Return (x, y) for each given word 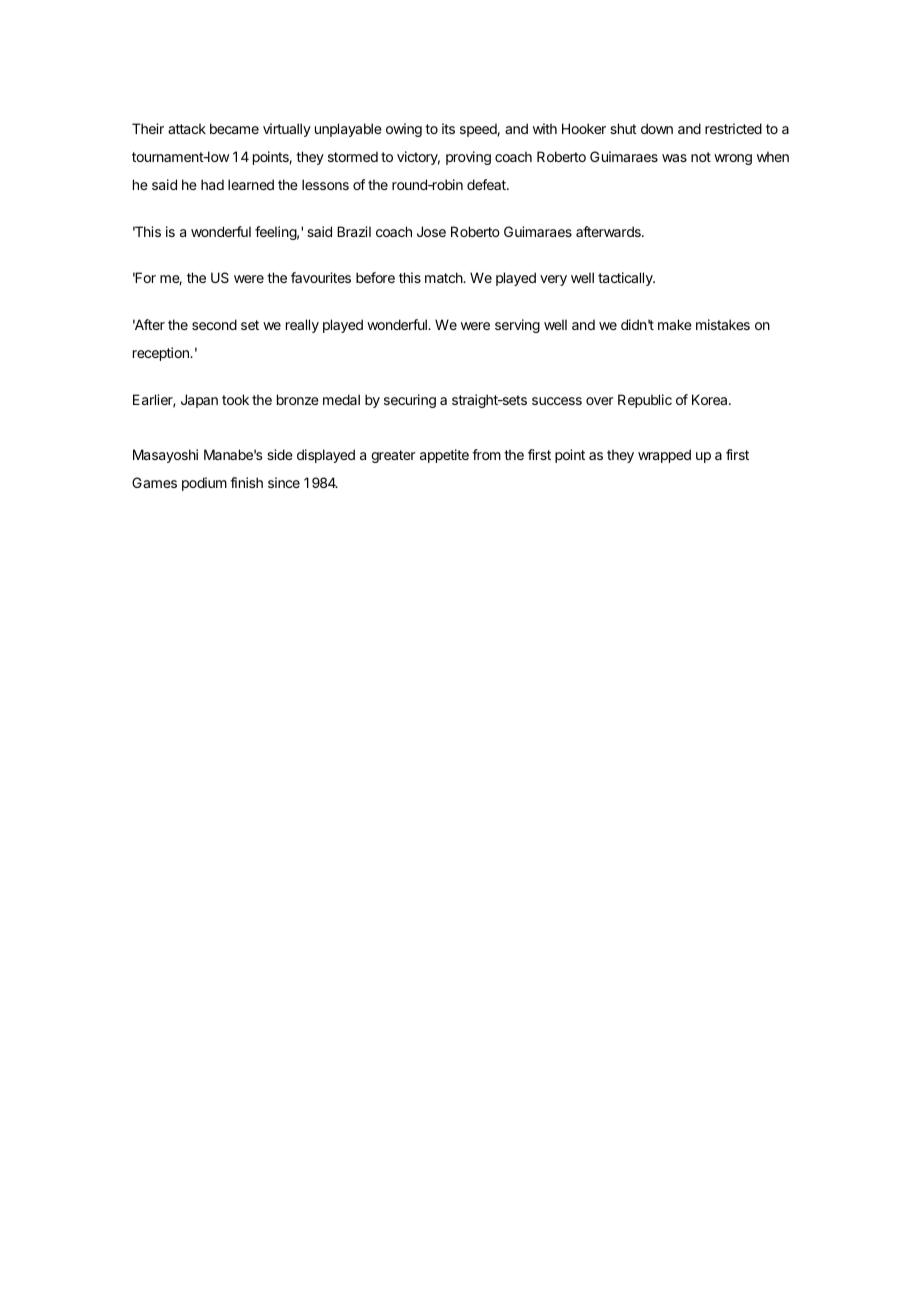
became (234, 128)
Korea (711, 399)
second (214, 324)
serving (517, 326)
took (235, 399)
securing (410, 401)
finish (246, 482)
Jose (431, 231)
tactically (626, 279)
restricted (733, 128)
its (448, 128)
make (675, 324)
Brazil (354, 231)
